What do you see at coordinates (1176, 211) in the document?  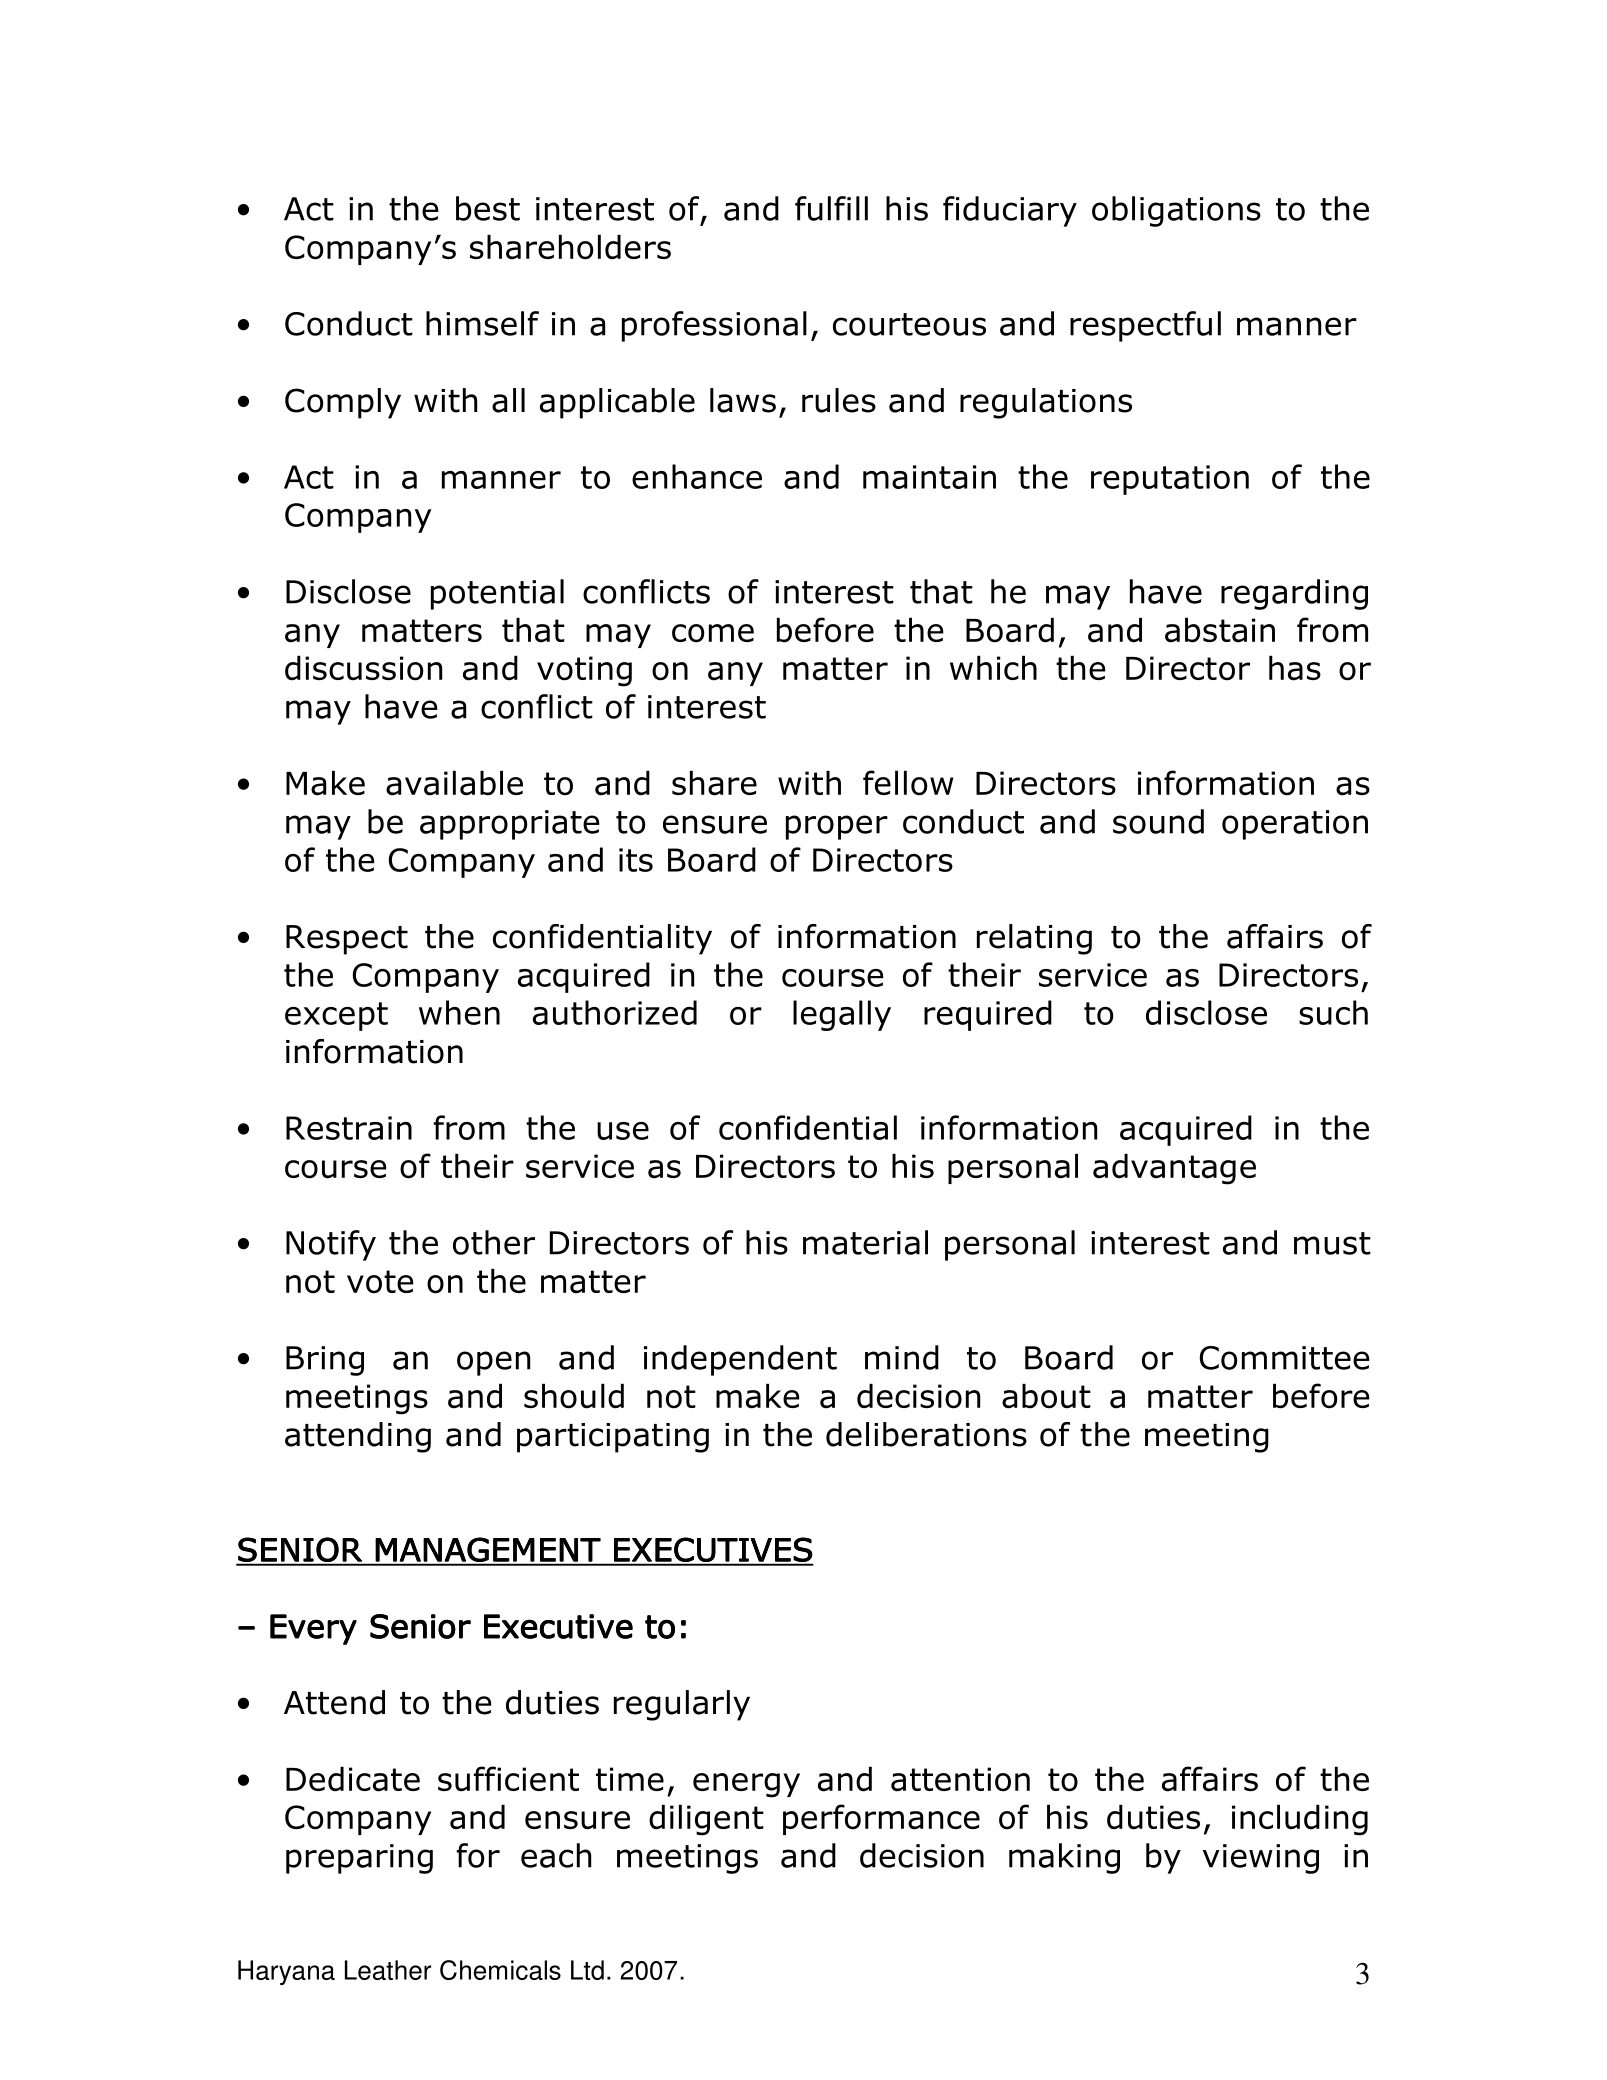 I see `obligations` at bounding box center [1176, 211].
